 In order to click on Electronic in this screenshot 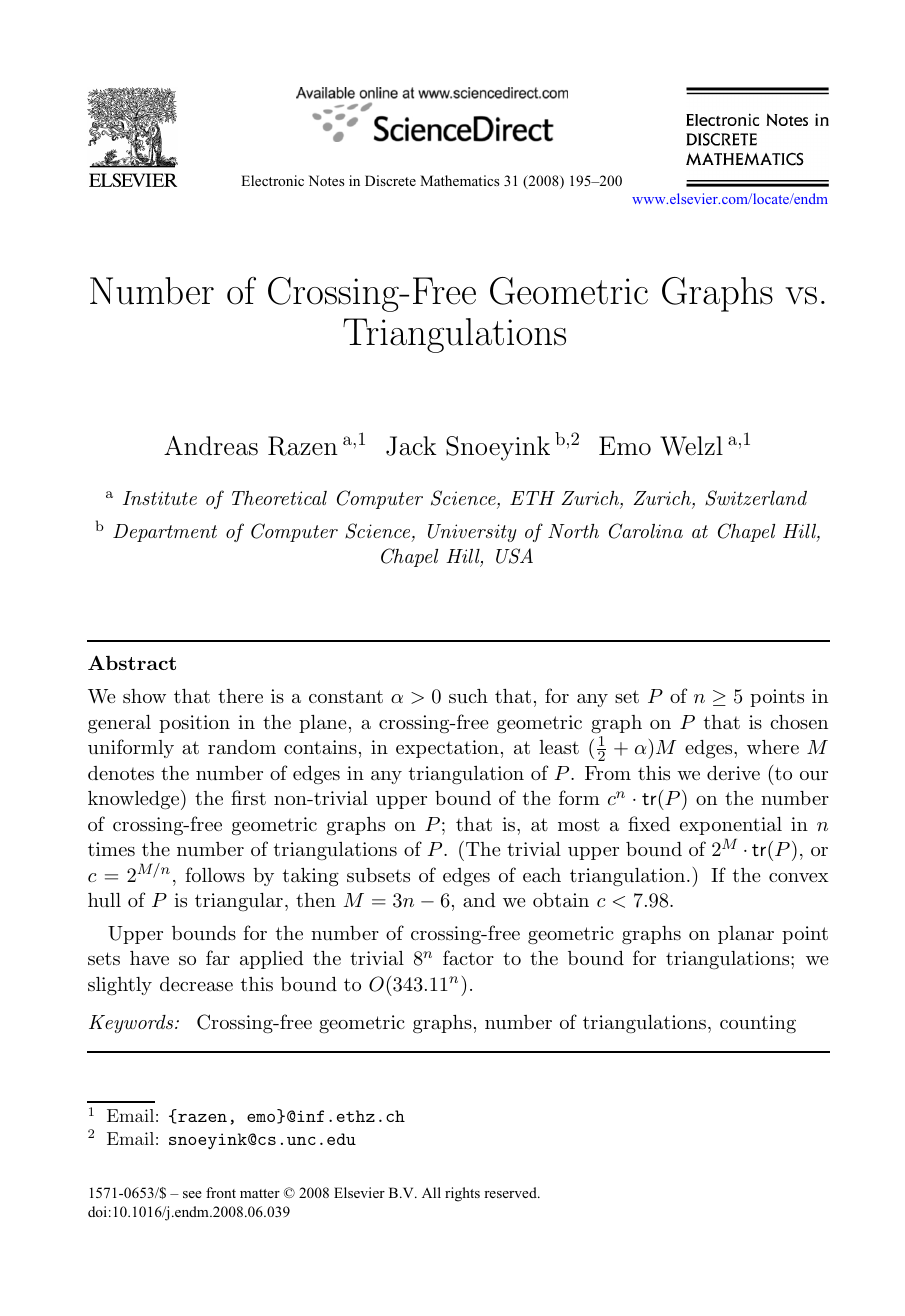, I will do `click(272, 180)`.
